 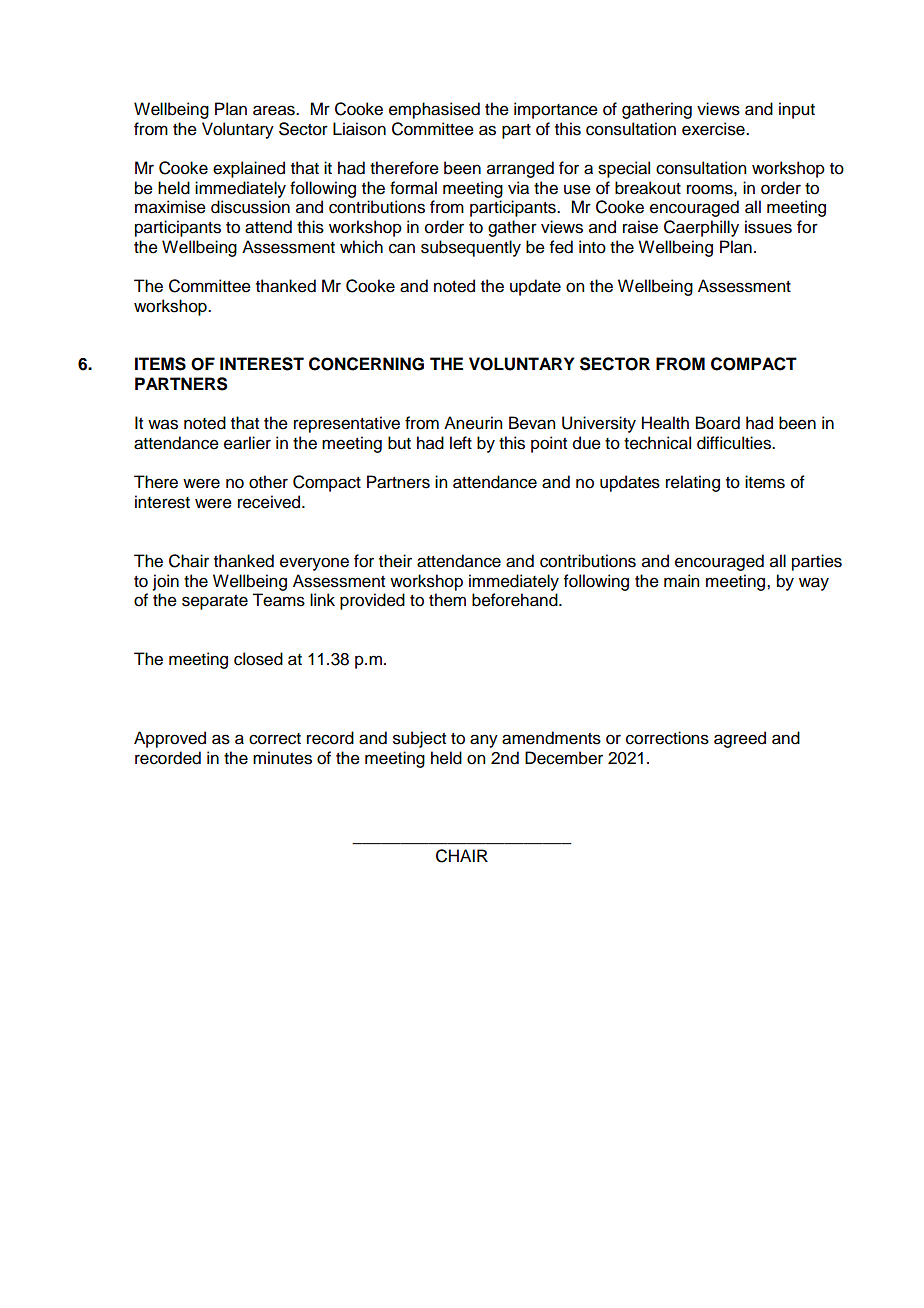 What do you see at coordinates (247, 443) in the page?
I see `earlier` at bounding box center [247, 443].
